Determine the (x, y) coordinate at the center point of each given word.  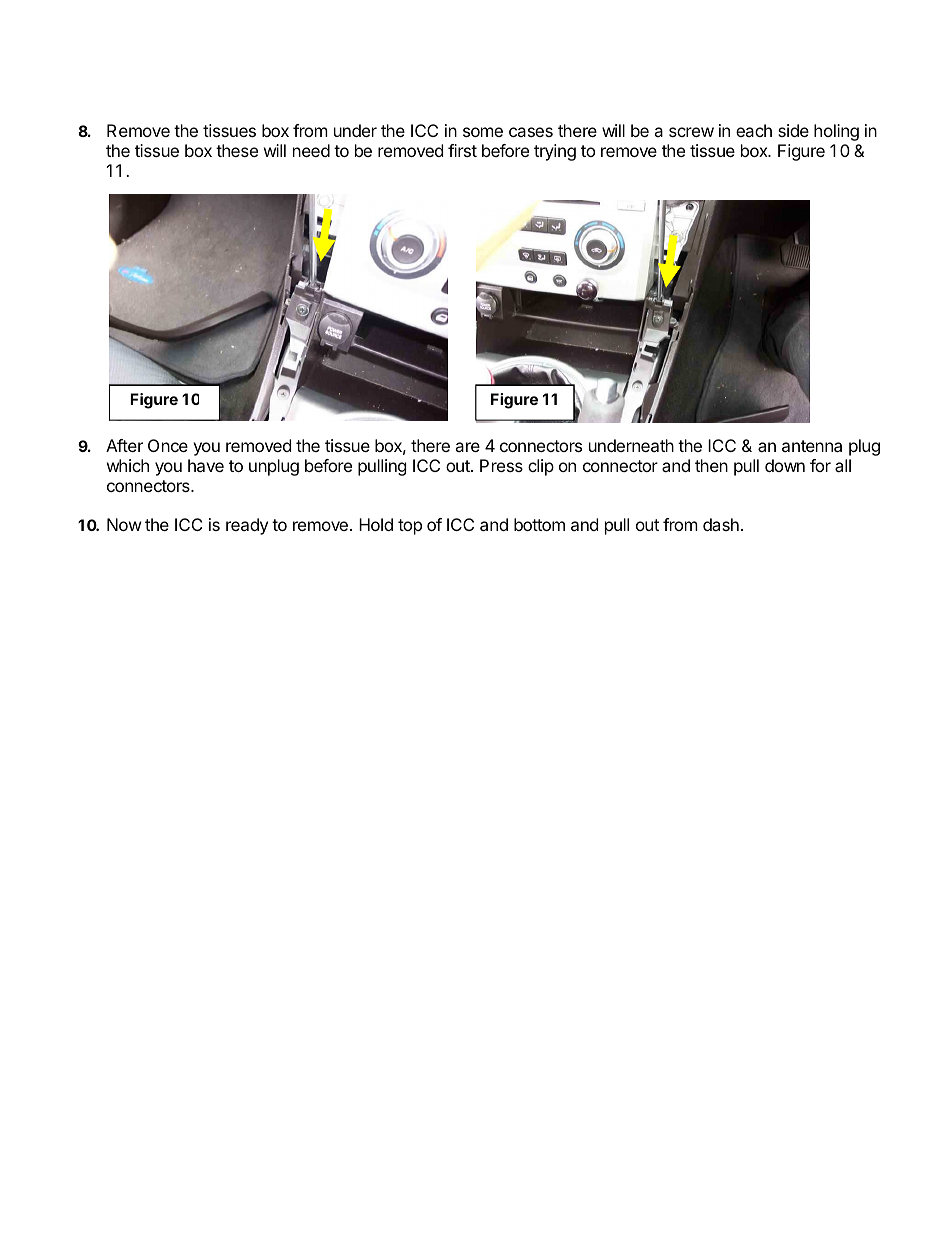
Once (168, 445)
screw (691, 132)
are (467, 447)
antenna (812, 446)
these (237, 150)
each (754, 130)
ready (247, 526)
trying (555, 152)
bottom (539, 524)
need (311, 150)
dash (721, 524)
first (462, 150)
